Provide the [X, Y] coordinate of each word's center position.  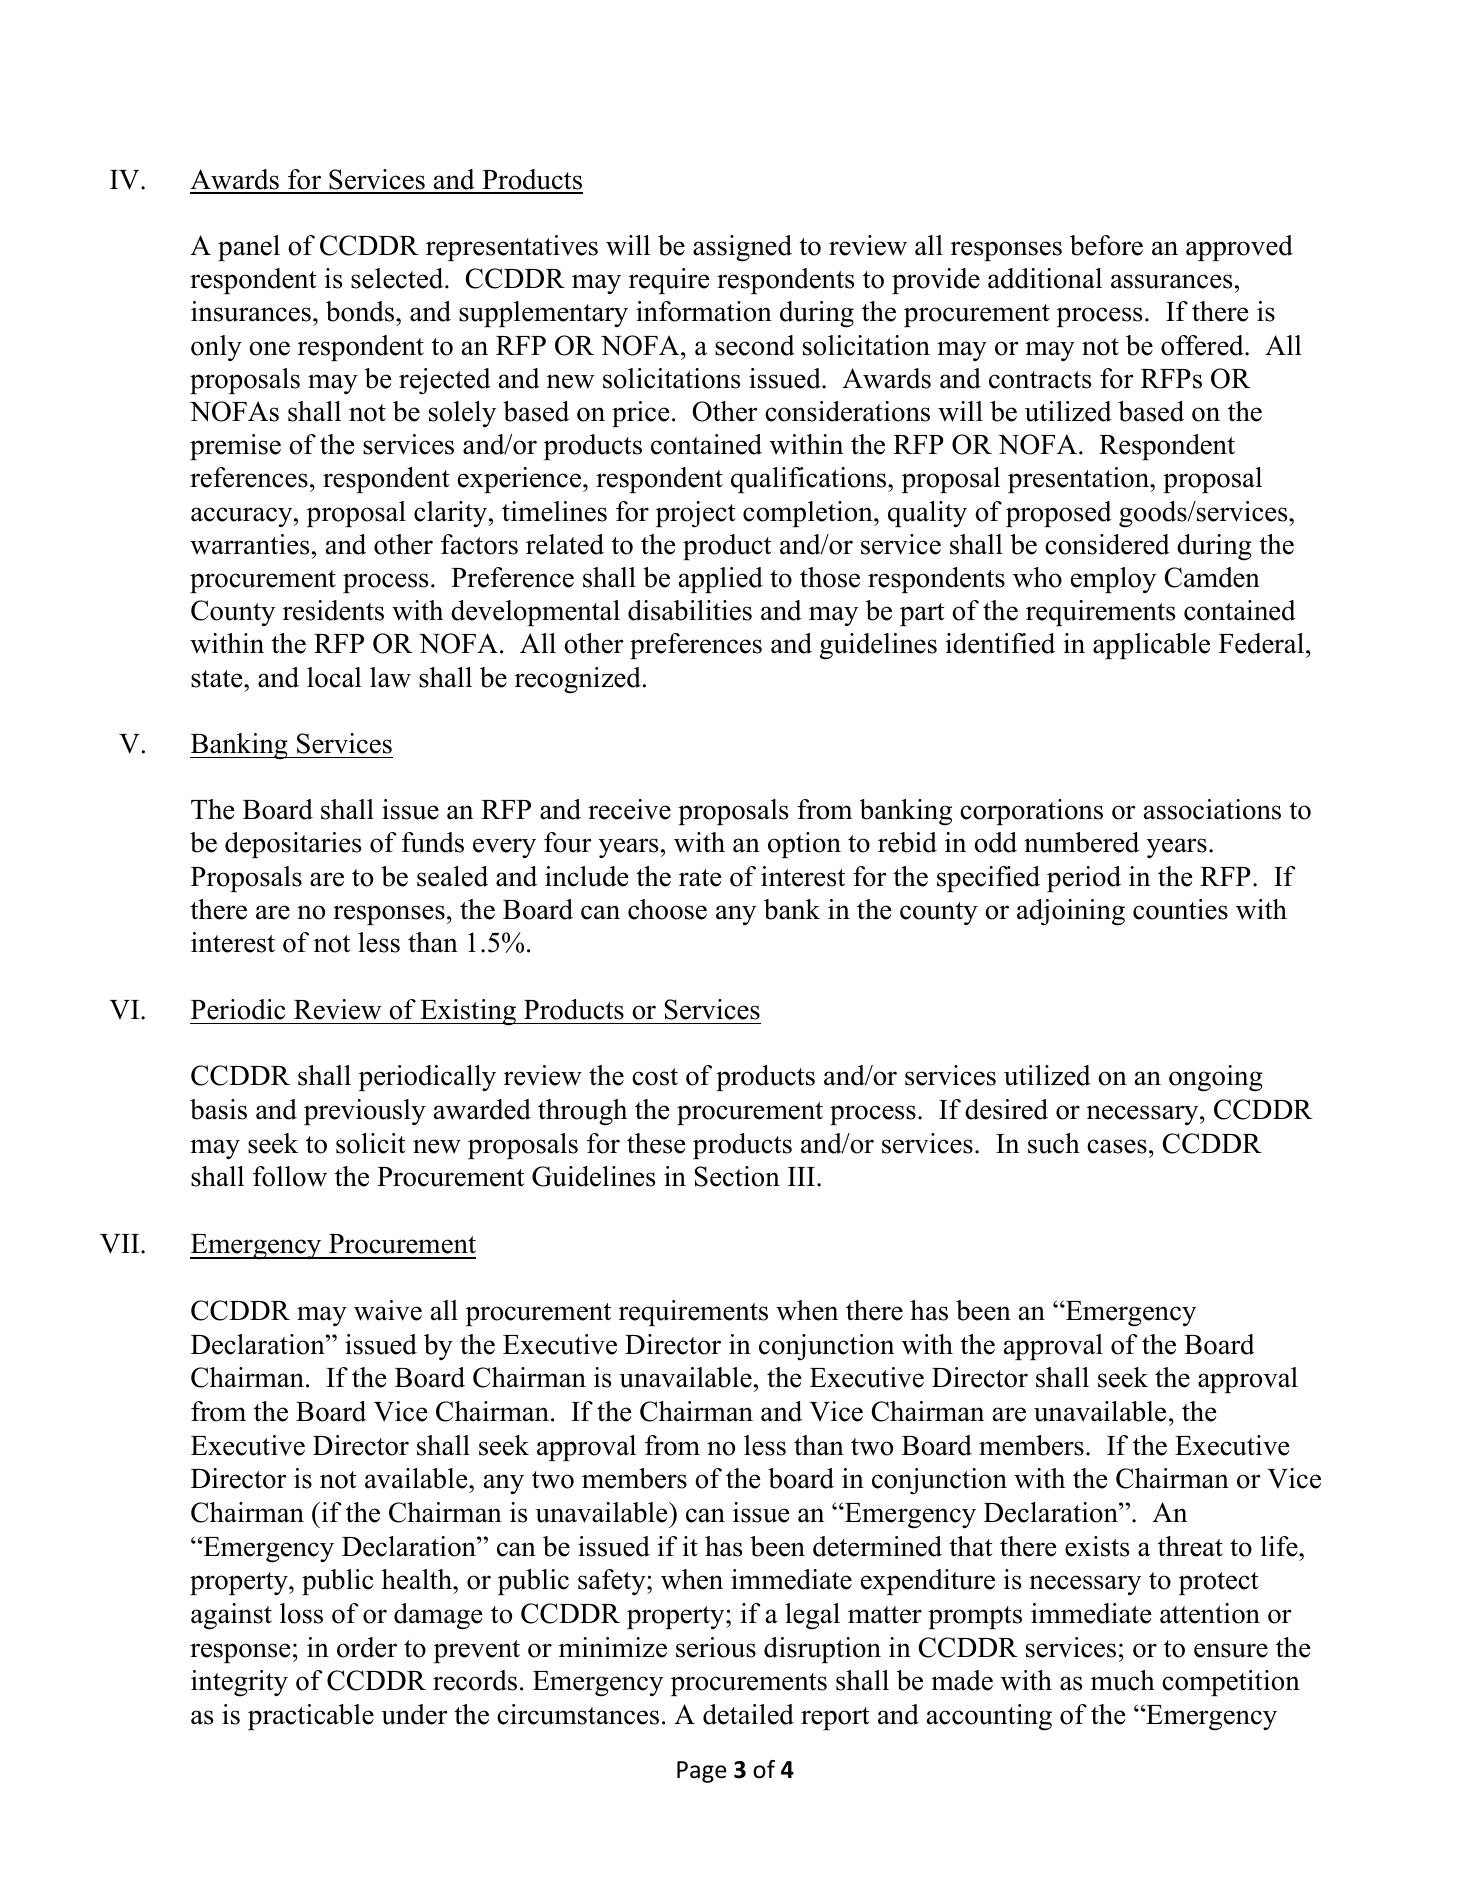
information [704, 311]
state [218, 679]
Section [737, 1176]
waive [388, 1310]
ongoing [1216, 1078]
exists [1097, 1546]
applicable [1151, 646]
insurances [251, 311]
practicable [311, 1717]
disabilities [690, 610]
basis [218, 1109]
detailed [748, 1714]
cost [655, 1077]
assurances [1171, 281]
